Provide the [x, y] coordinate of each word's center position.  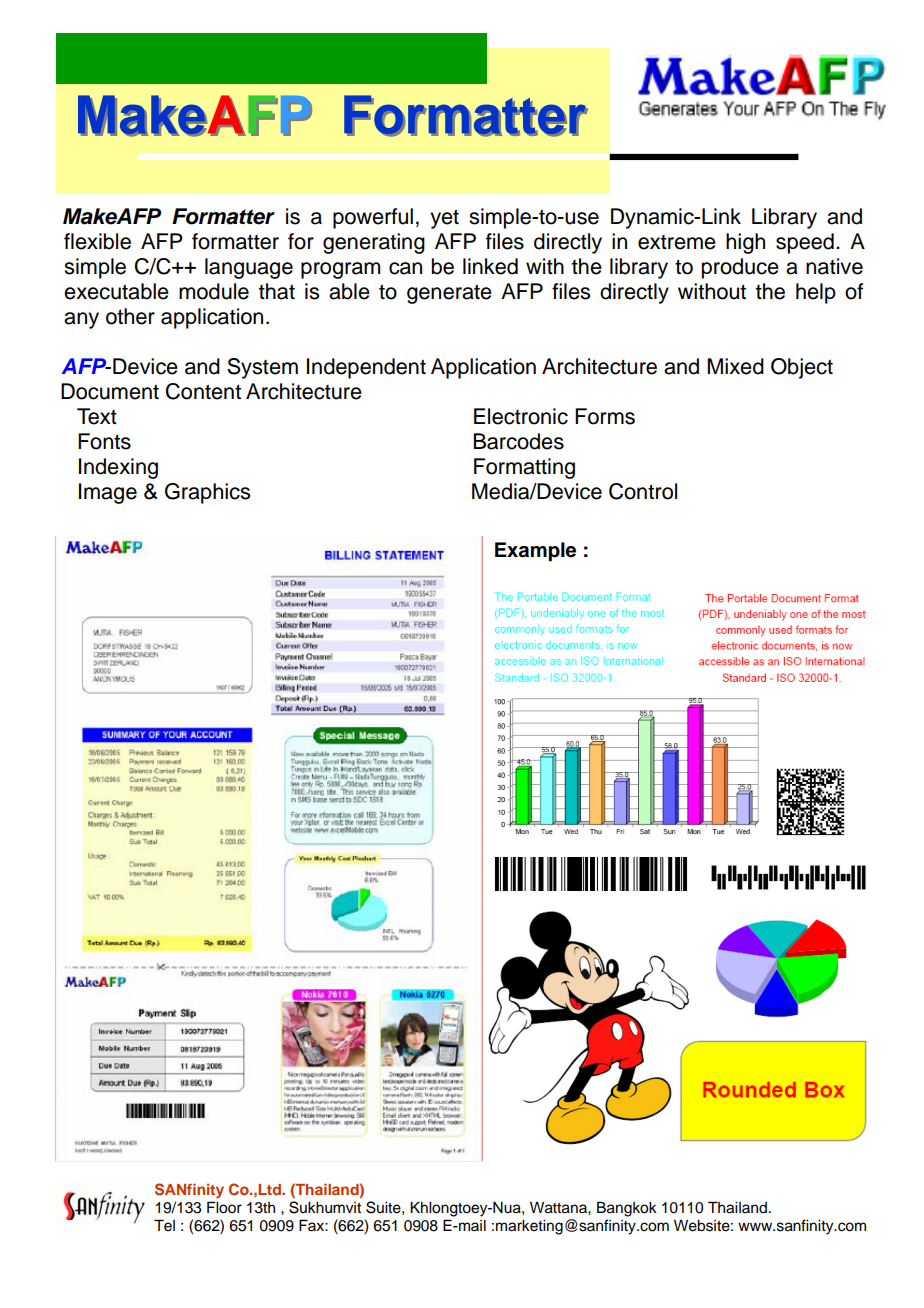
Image [108, 493]
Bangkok [627, 1209]
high [745, 243]
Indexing [118, 468]
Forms [605, 416]
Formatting [524, 468]
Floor [224, 1207]
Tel [164, 1225]
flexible [97, 241]
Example [535, 552]
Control [643, 491]
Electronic [521, 416]
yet [444, 219]
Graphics [207, 493]
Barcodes [519, 441]
